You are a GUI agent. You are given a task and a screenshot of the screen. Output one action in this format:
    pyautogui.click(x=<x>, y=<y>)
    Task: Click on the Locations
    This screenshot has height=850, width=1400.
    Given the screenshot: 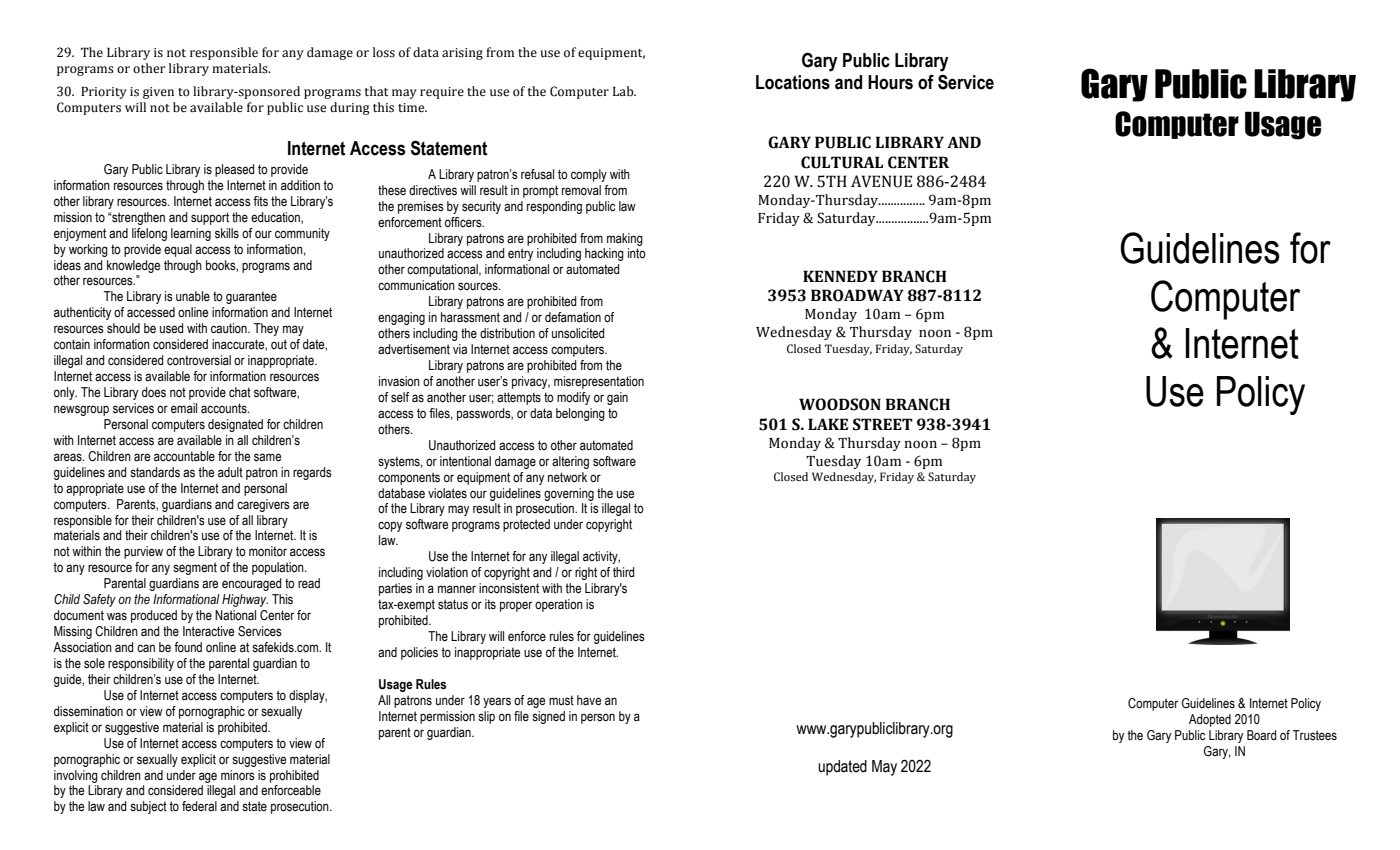 What is the action you would take?
    pyautogui.click(x=793, y=82)
